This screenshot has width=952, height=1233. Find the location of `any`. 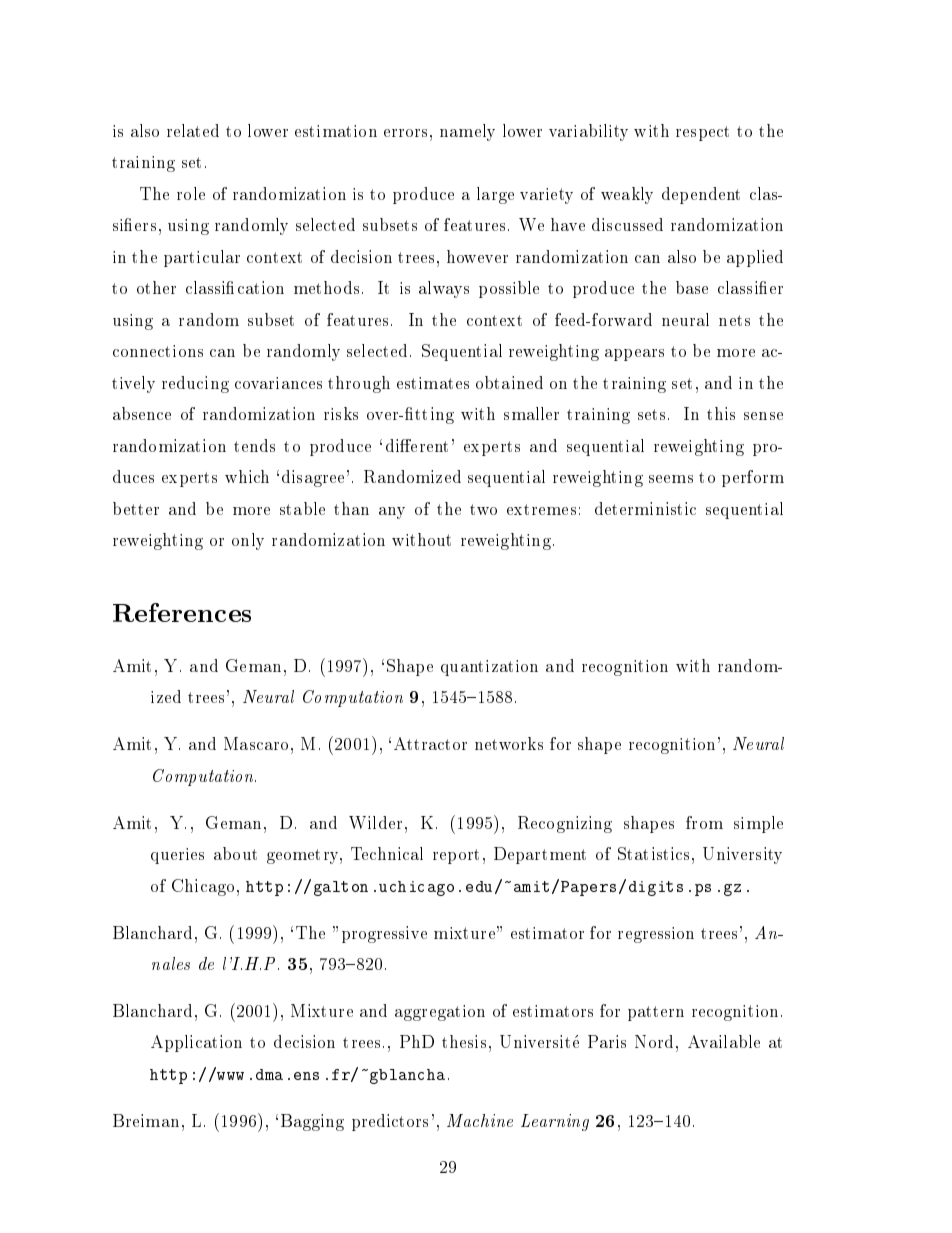

any is located at coordinates (392, 513).
